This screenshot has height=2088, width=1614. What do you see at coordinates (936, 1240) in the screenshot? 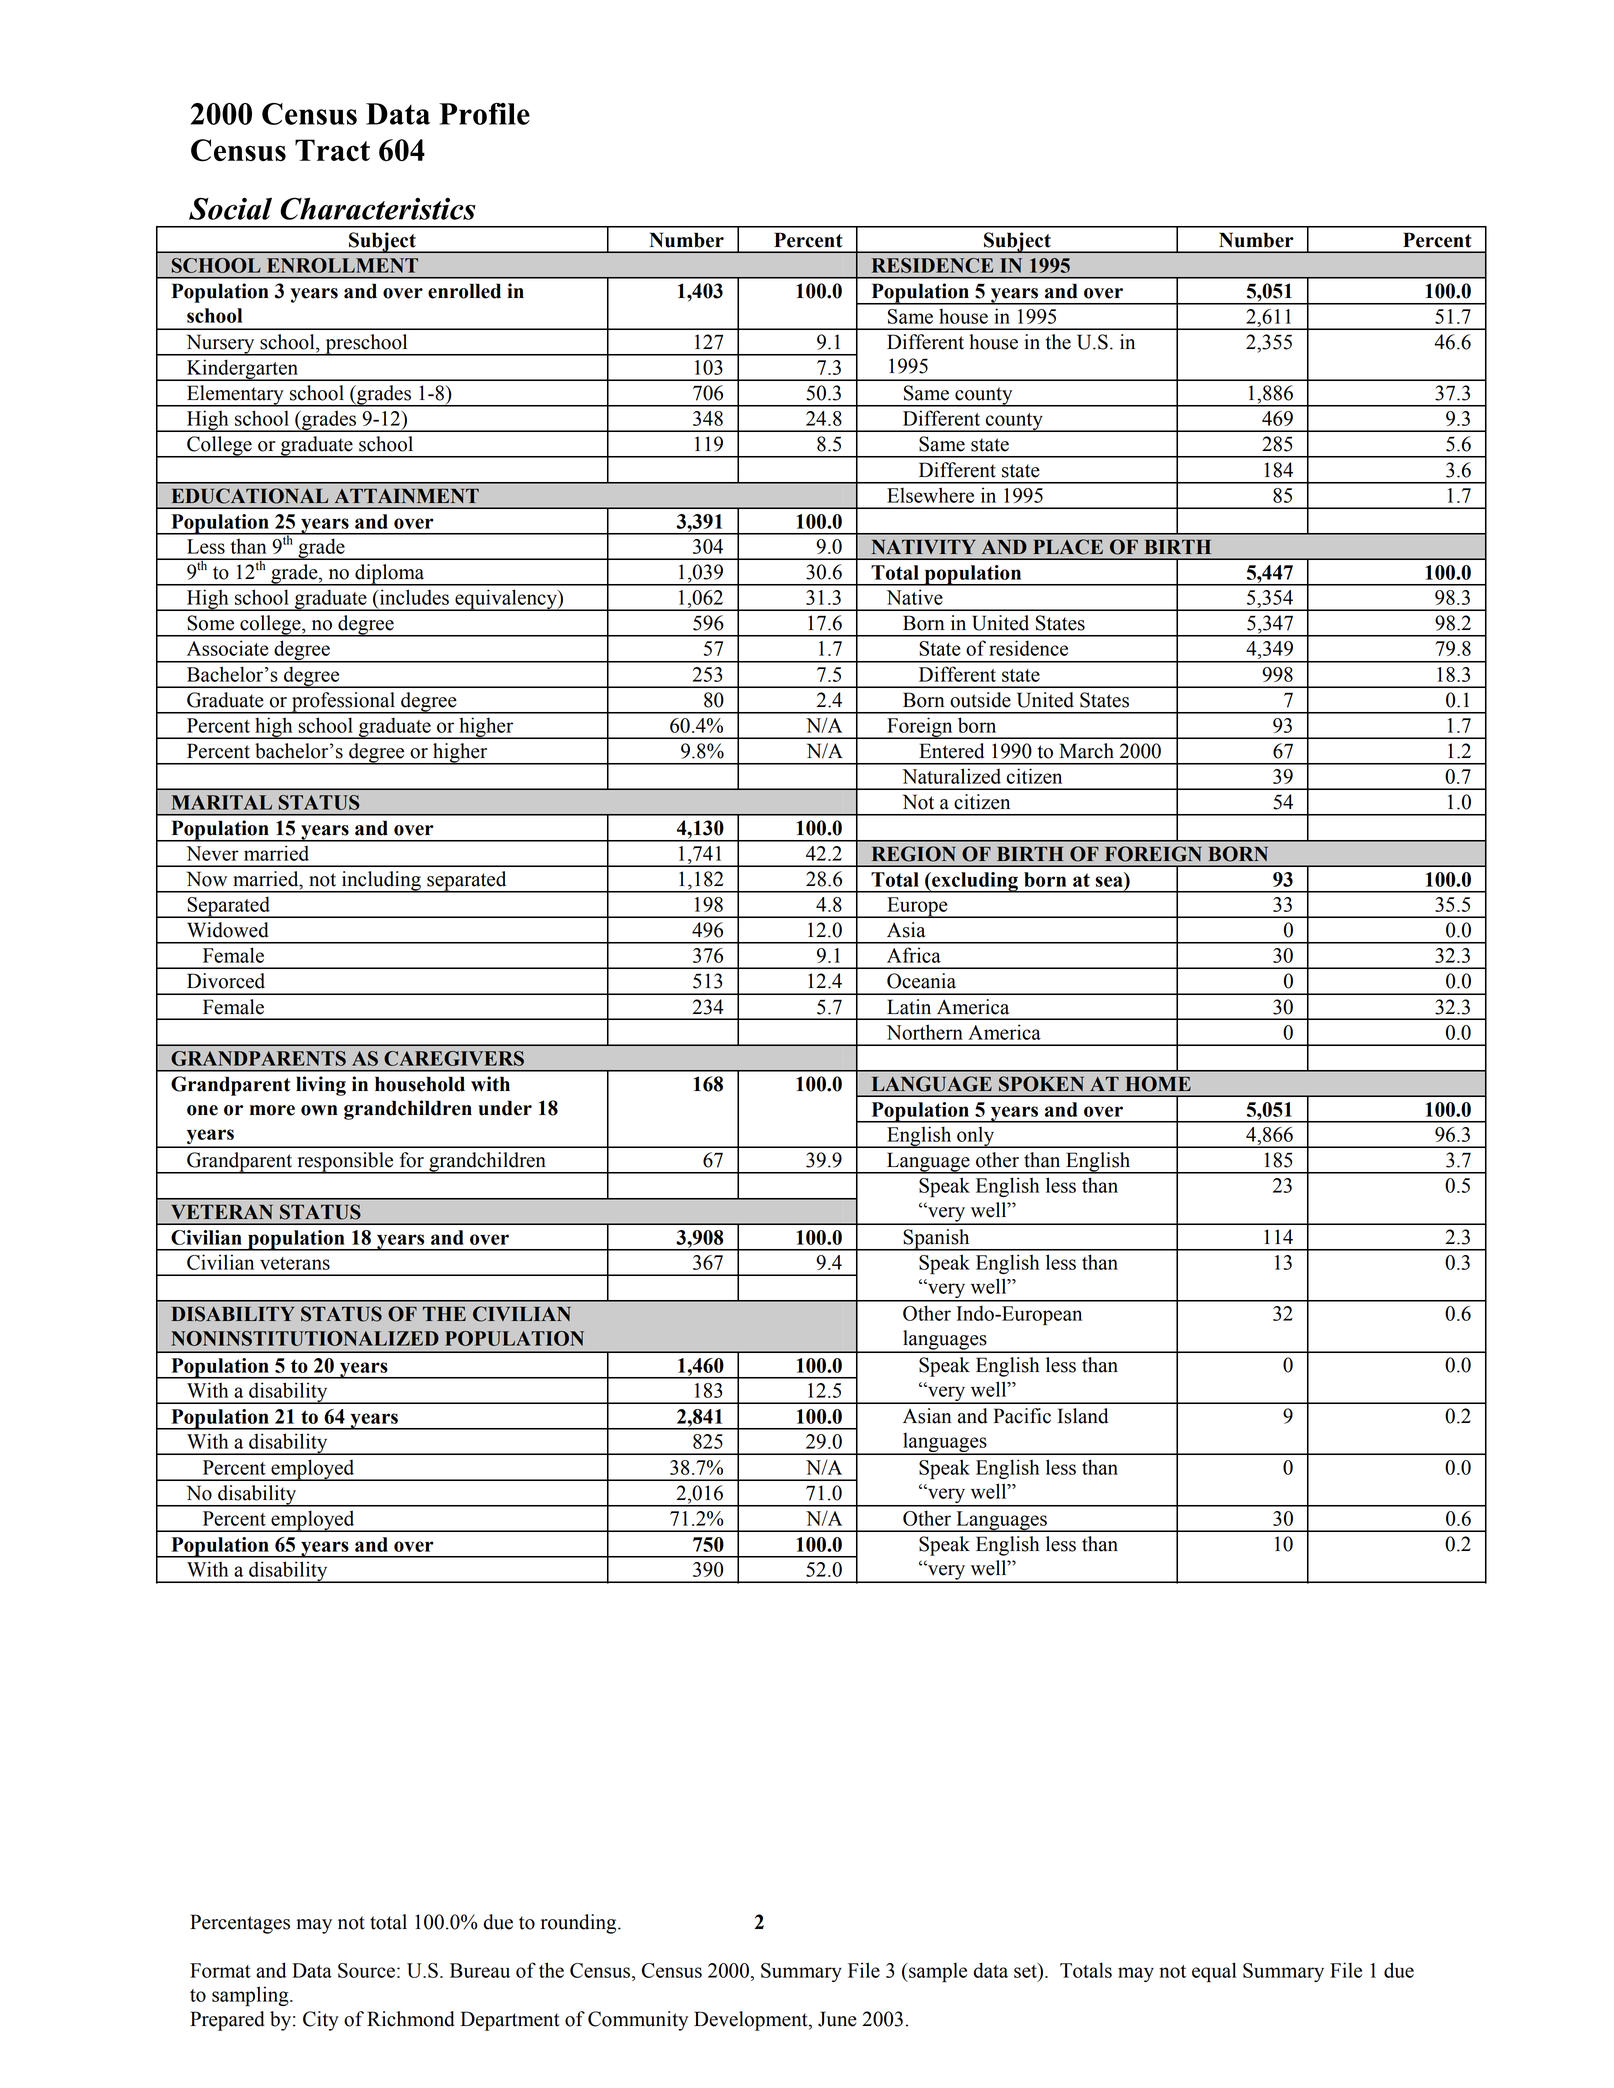
I see `Spanish` at bounding box center [936, 1240].
